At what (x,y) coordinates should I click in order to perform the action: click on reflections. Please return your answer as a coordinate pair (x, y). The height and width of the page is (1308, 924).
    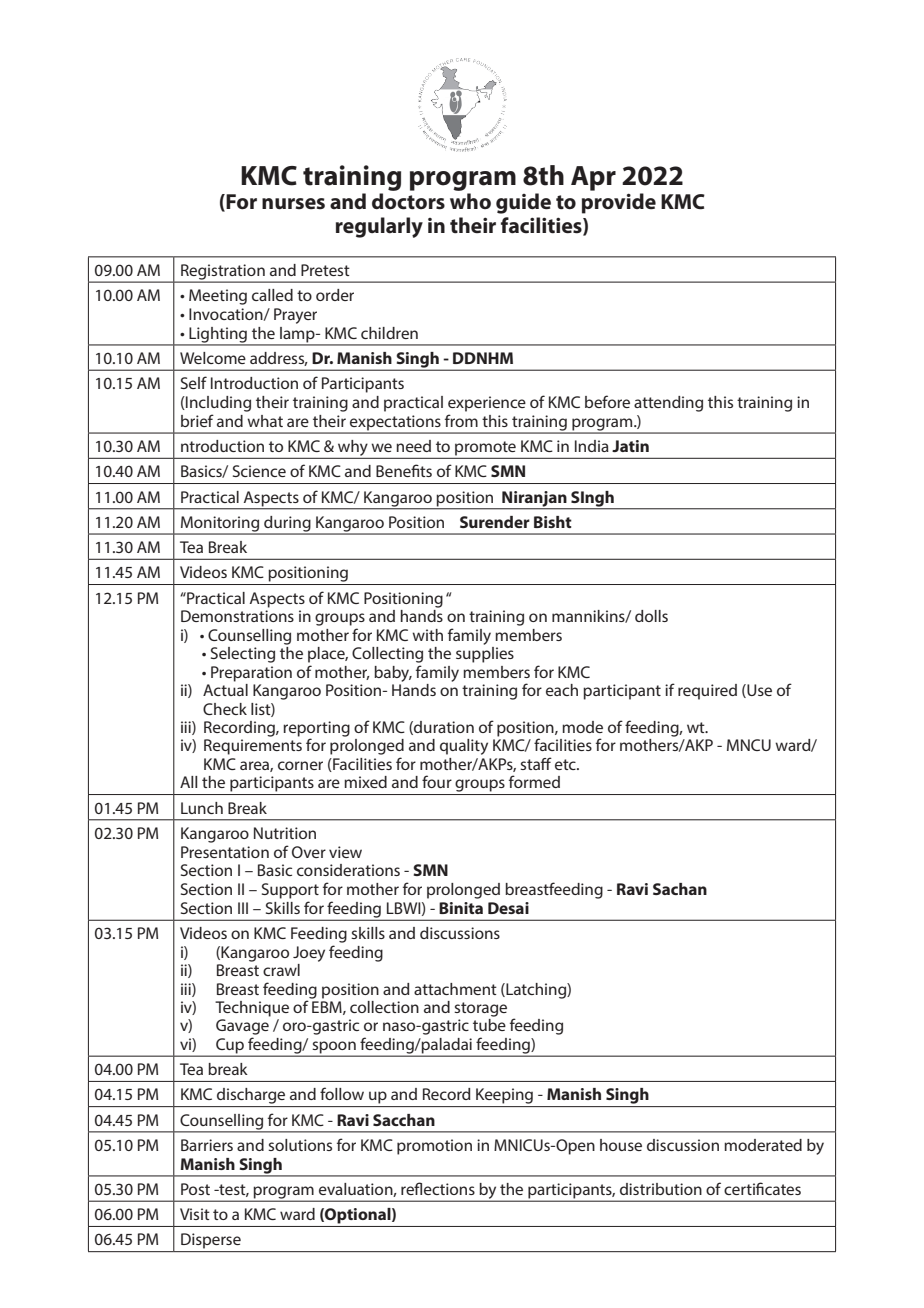
    Looking at the image, I should click on (438, 1188).
